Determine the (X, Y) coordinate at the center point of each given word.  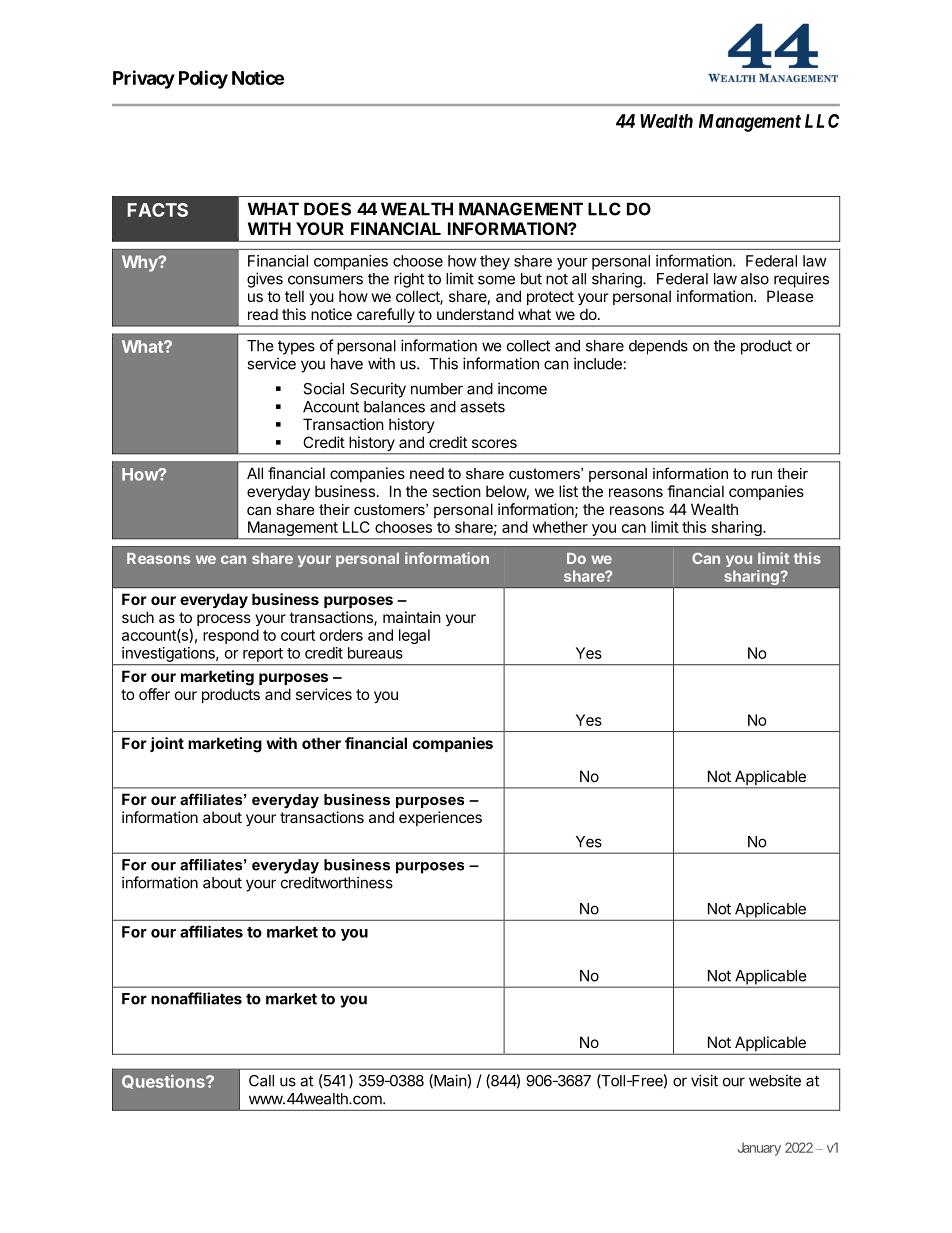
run (761, 475)
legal (414, 636)
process (224, 620)
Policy (203, 79)
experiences (440, 818)
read (263, 314)
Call (261, 1081)
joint (167, 744)
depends (658, 347)
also (755, 279)
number (437, 389)
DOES (327, 209)
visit (704, 1080)
